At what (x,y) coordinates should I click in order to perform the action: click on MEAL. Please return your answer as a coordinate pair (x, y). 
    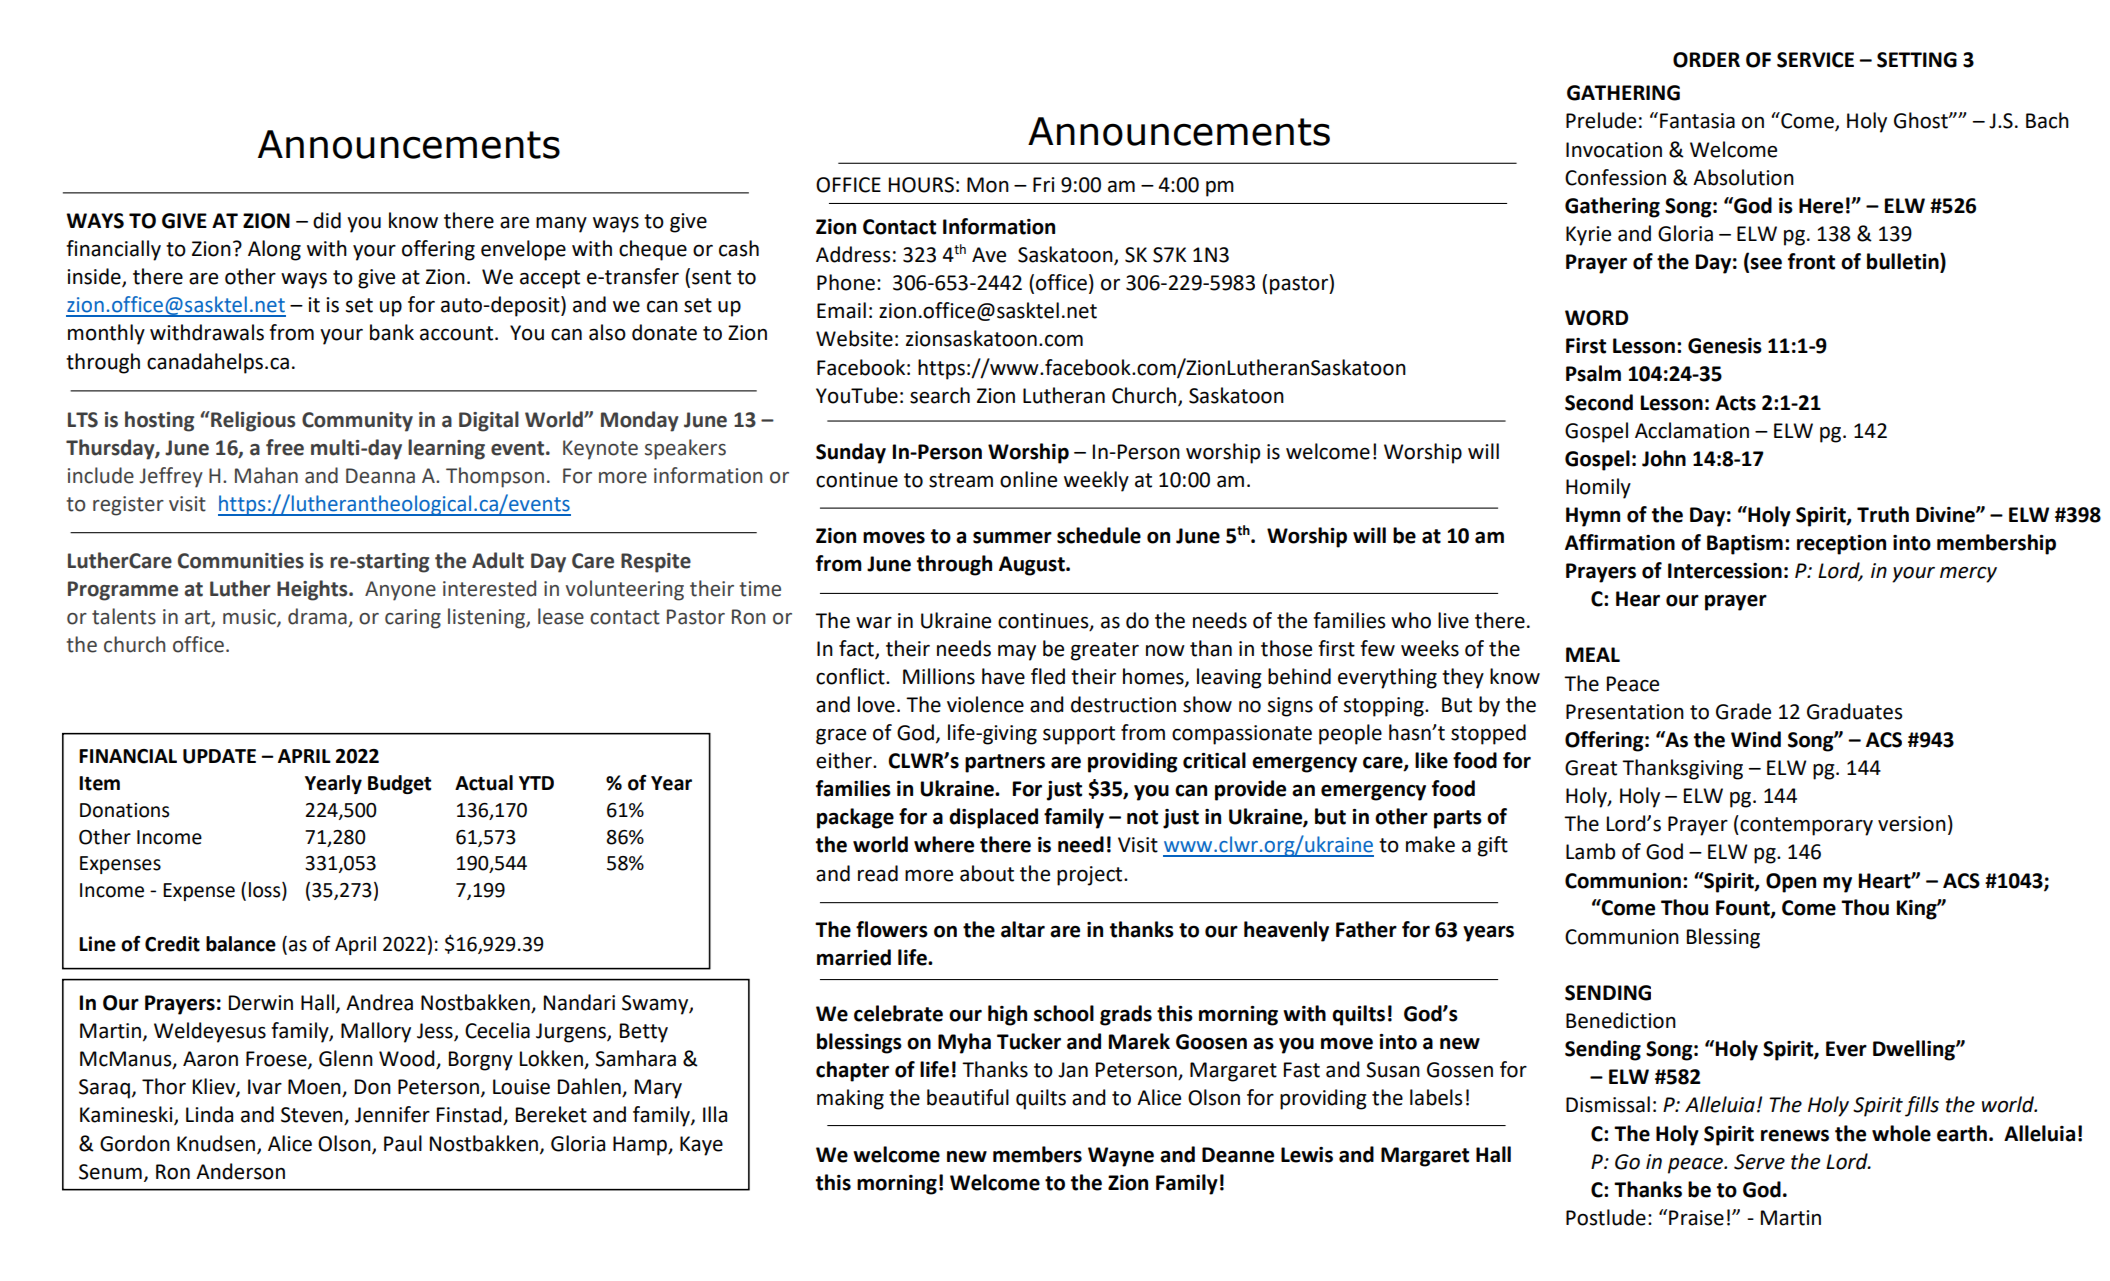
    Looking at the image, I should click on (1593, 654).
